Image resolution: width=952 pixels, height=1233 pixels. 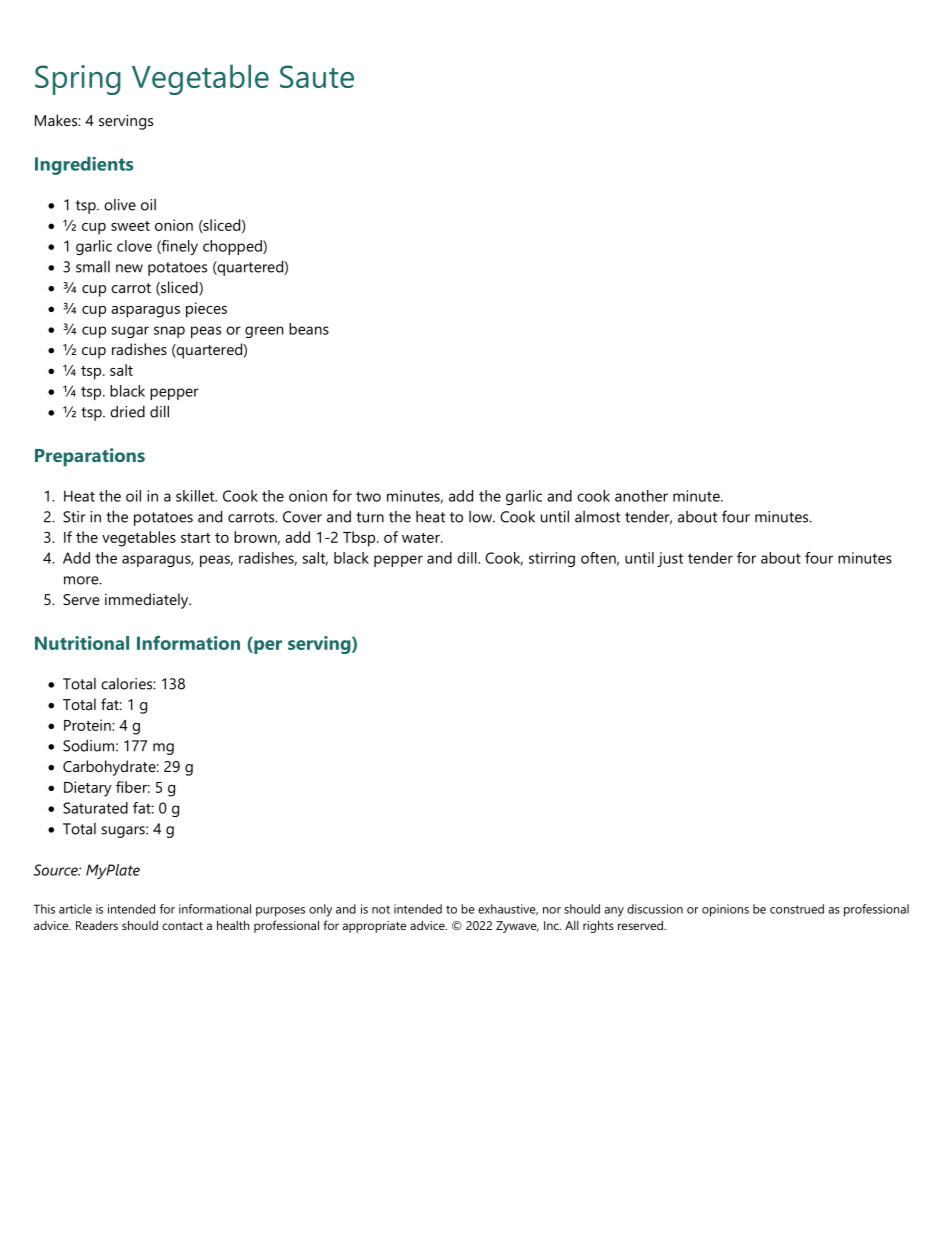 I want to click on beans, so click(x=309, y=329).
